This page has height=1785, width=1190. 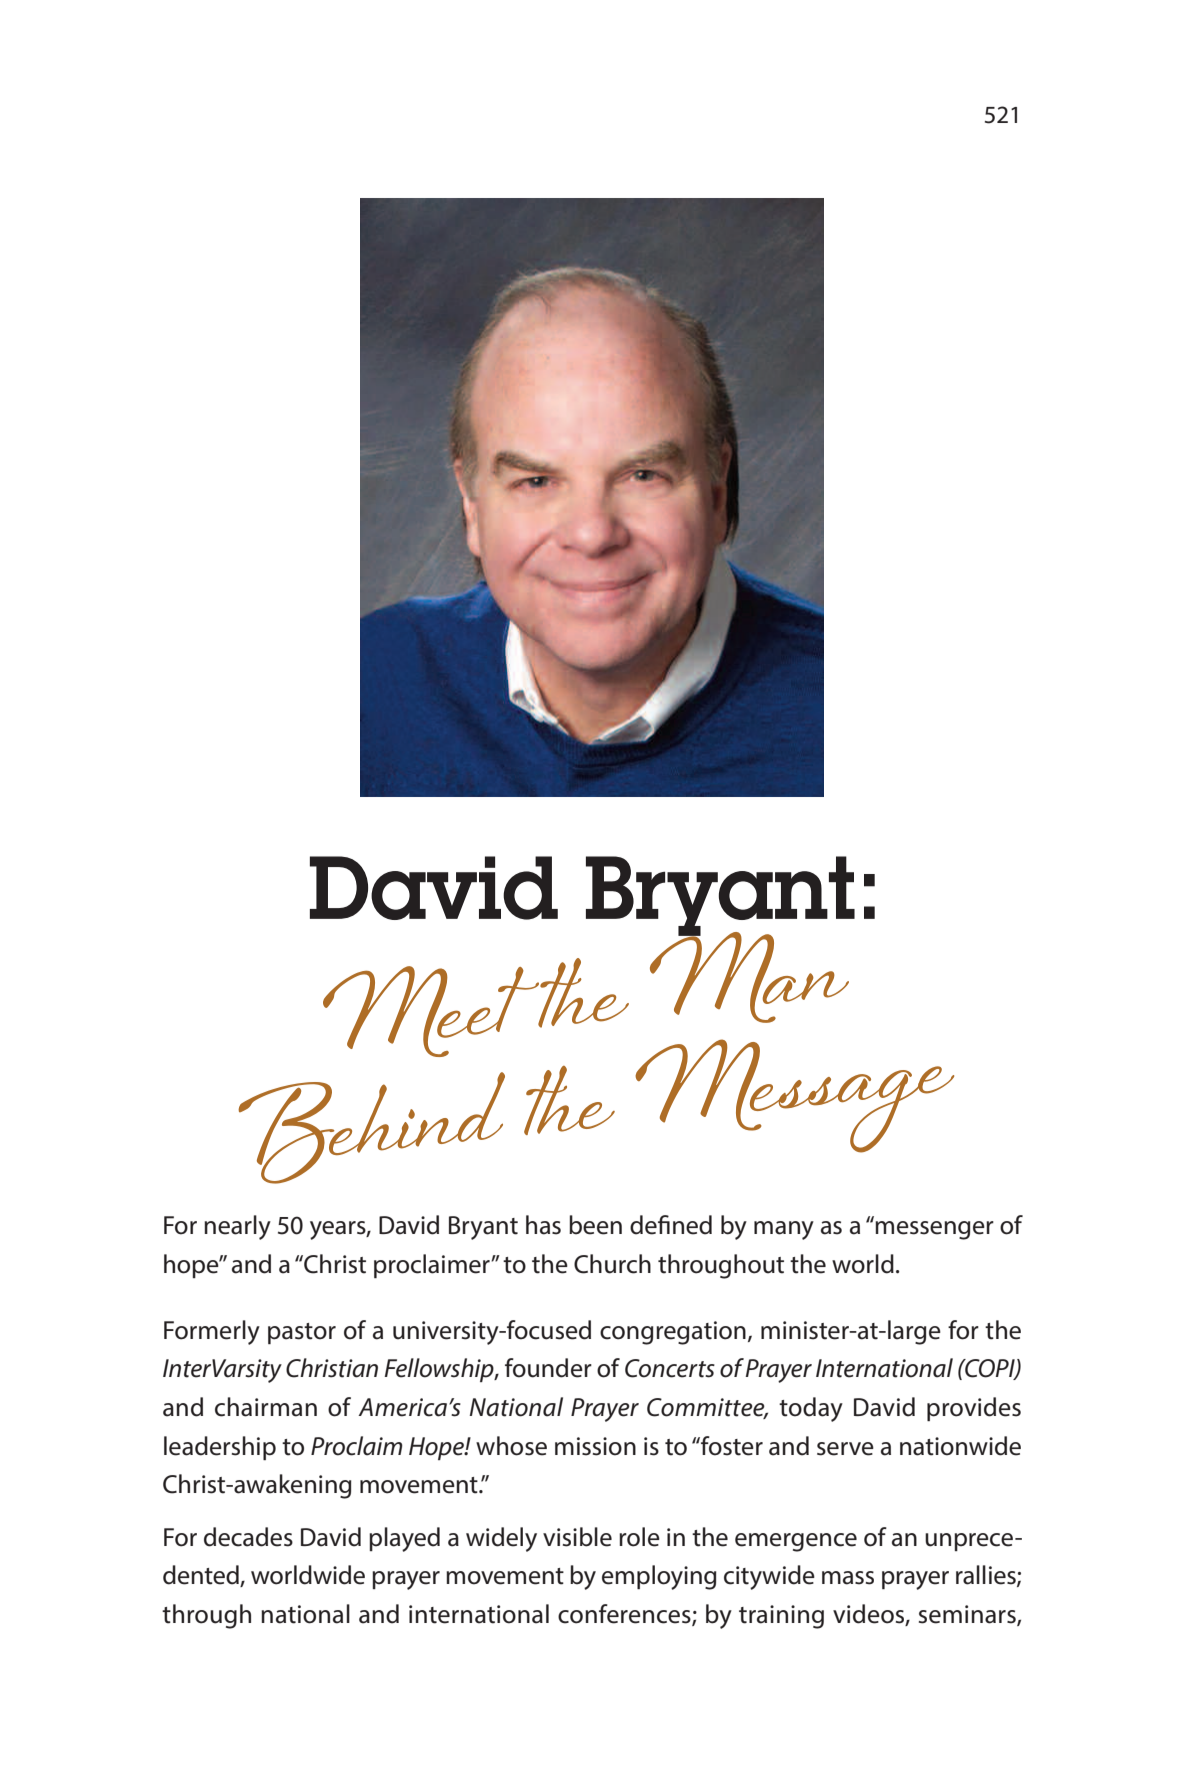 What do you see at coordinates (934, 1230) in the page?
I see `messenger` at bounding box center [934, 1230].
